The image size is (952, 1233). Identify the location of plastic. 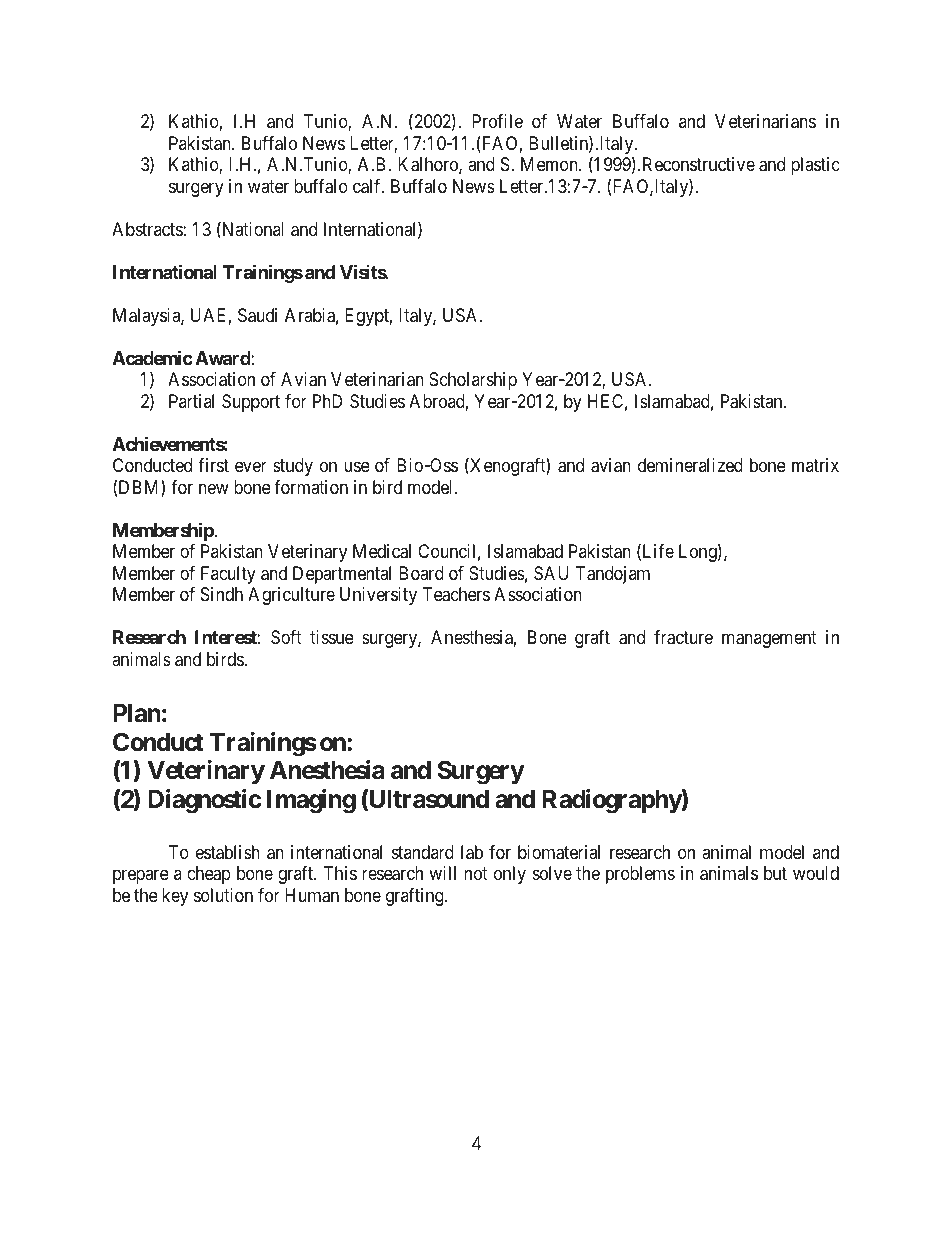
(815, 166).
